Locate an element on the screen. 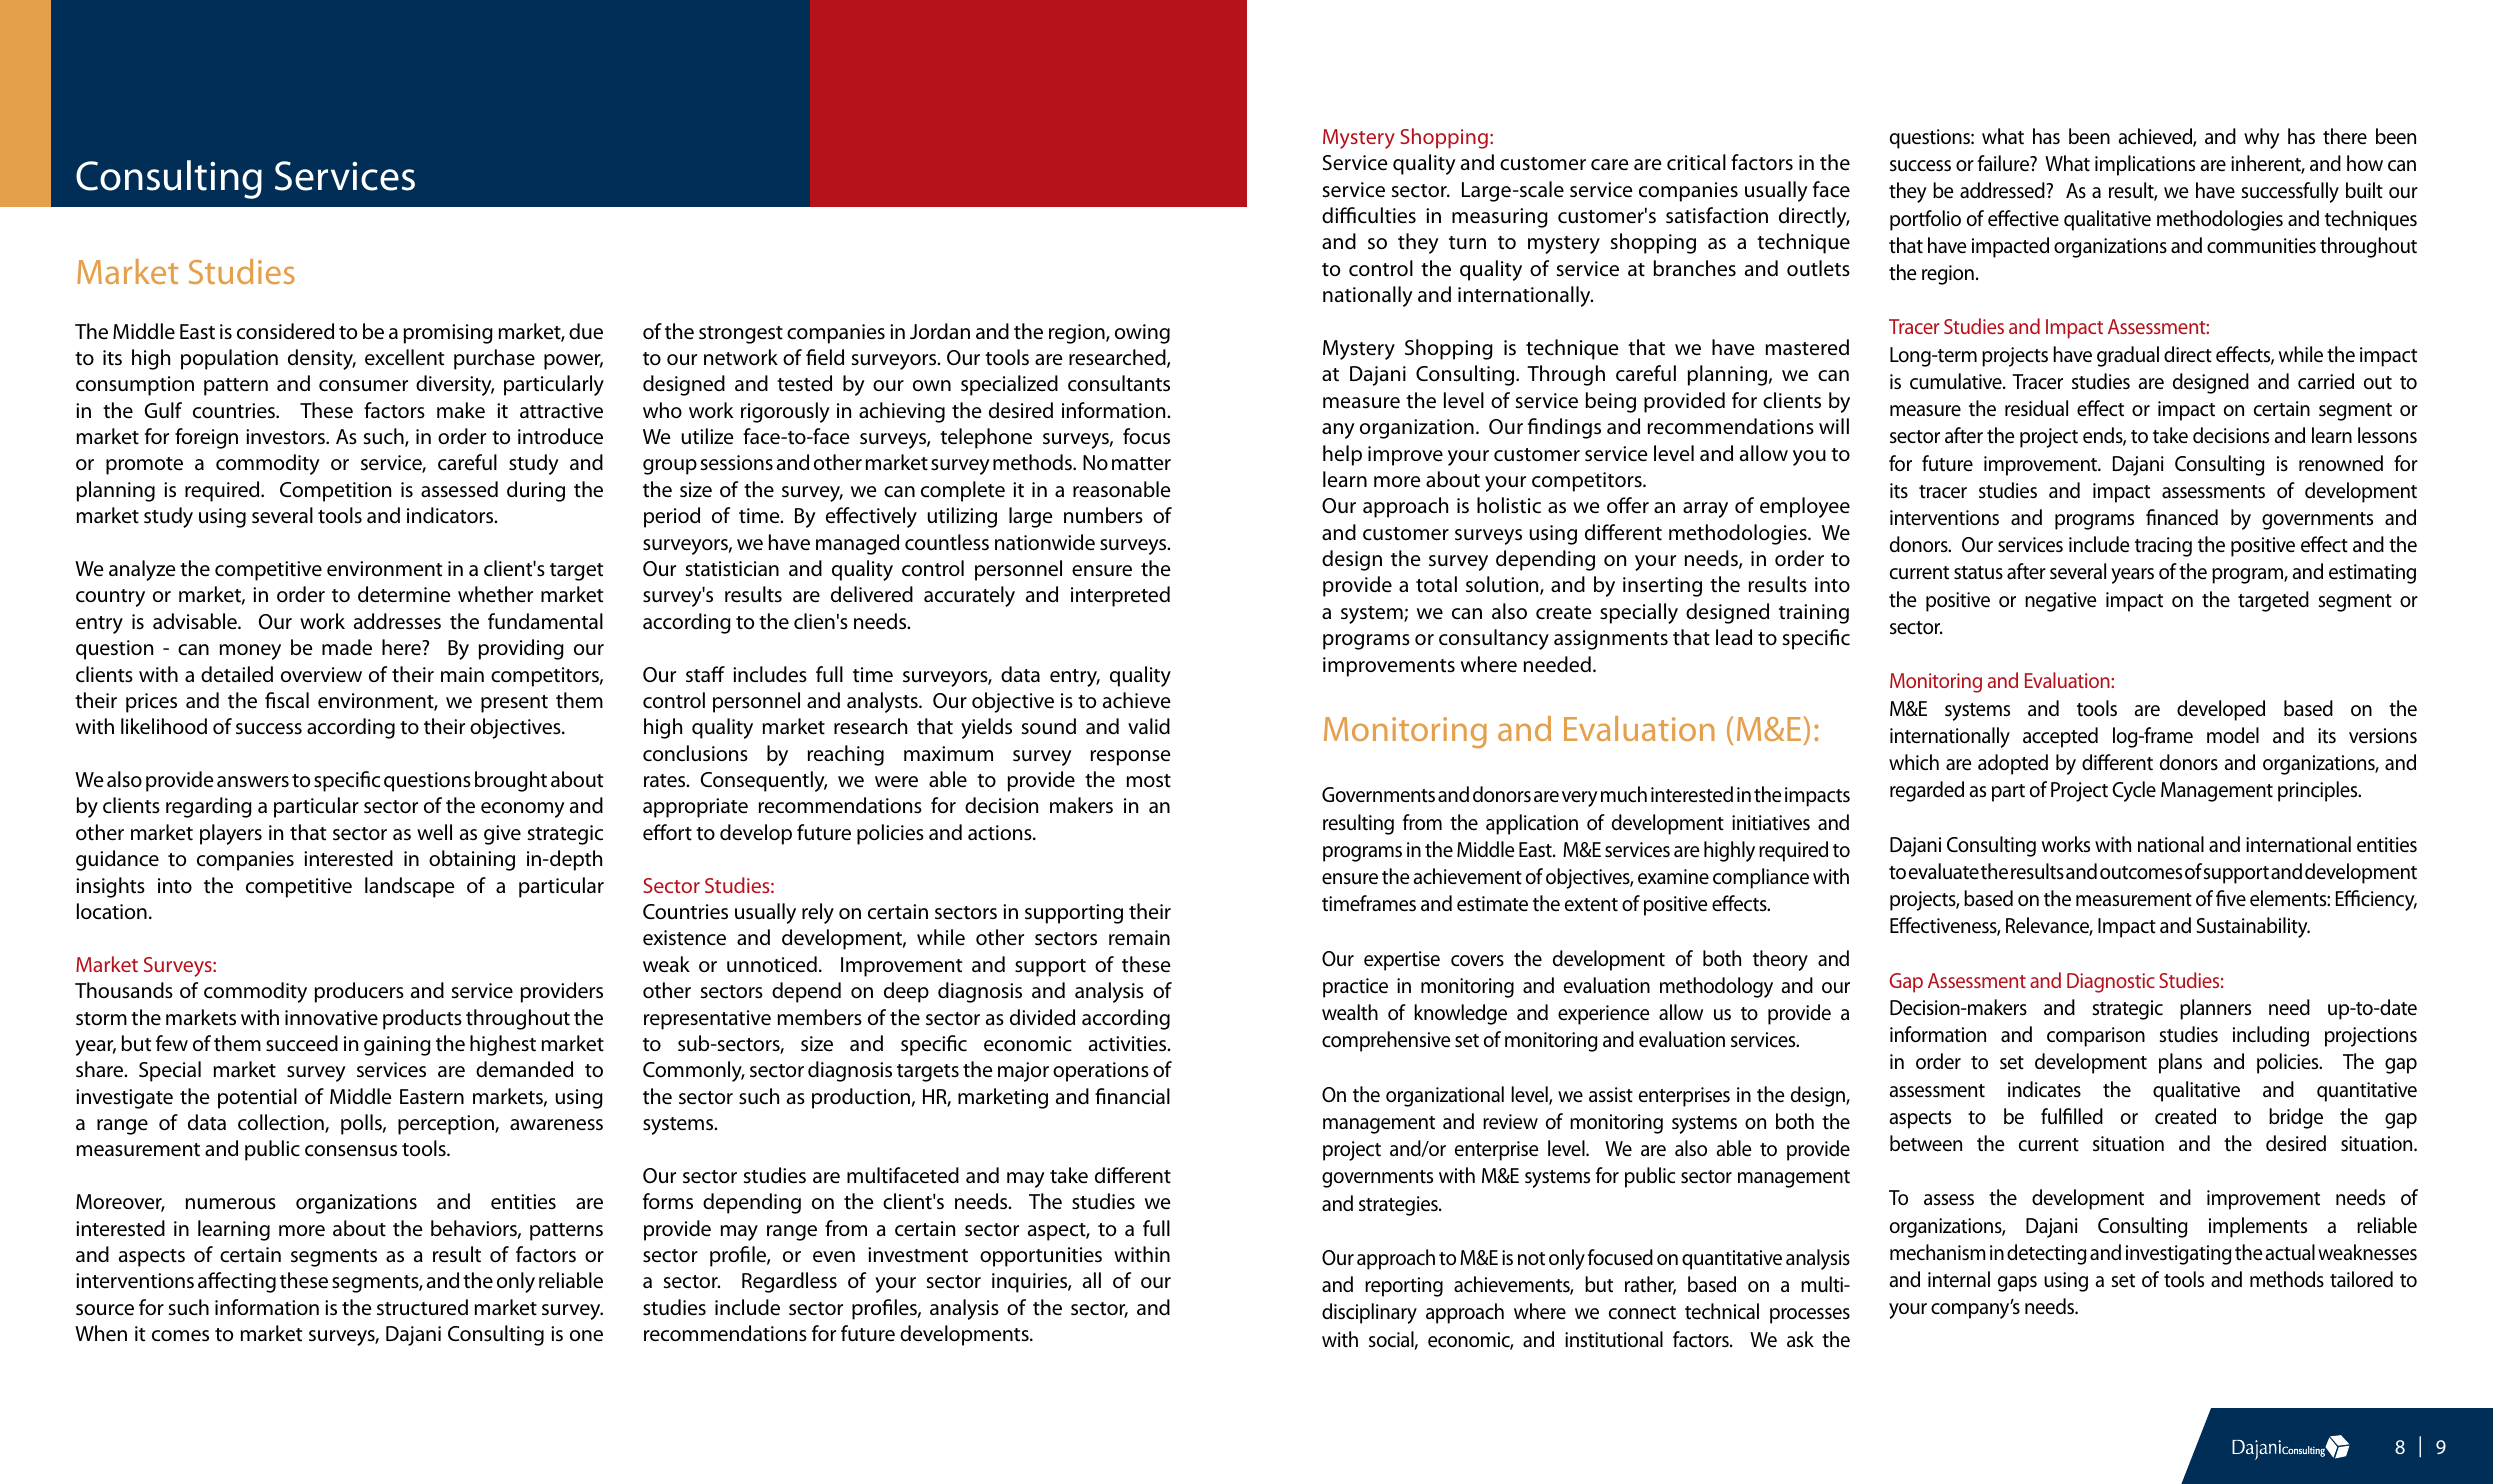 Image resolution: width=2493 pixels, height=1484 pixels. tracing is located at coordinates (2163, 547).
